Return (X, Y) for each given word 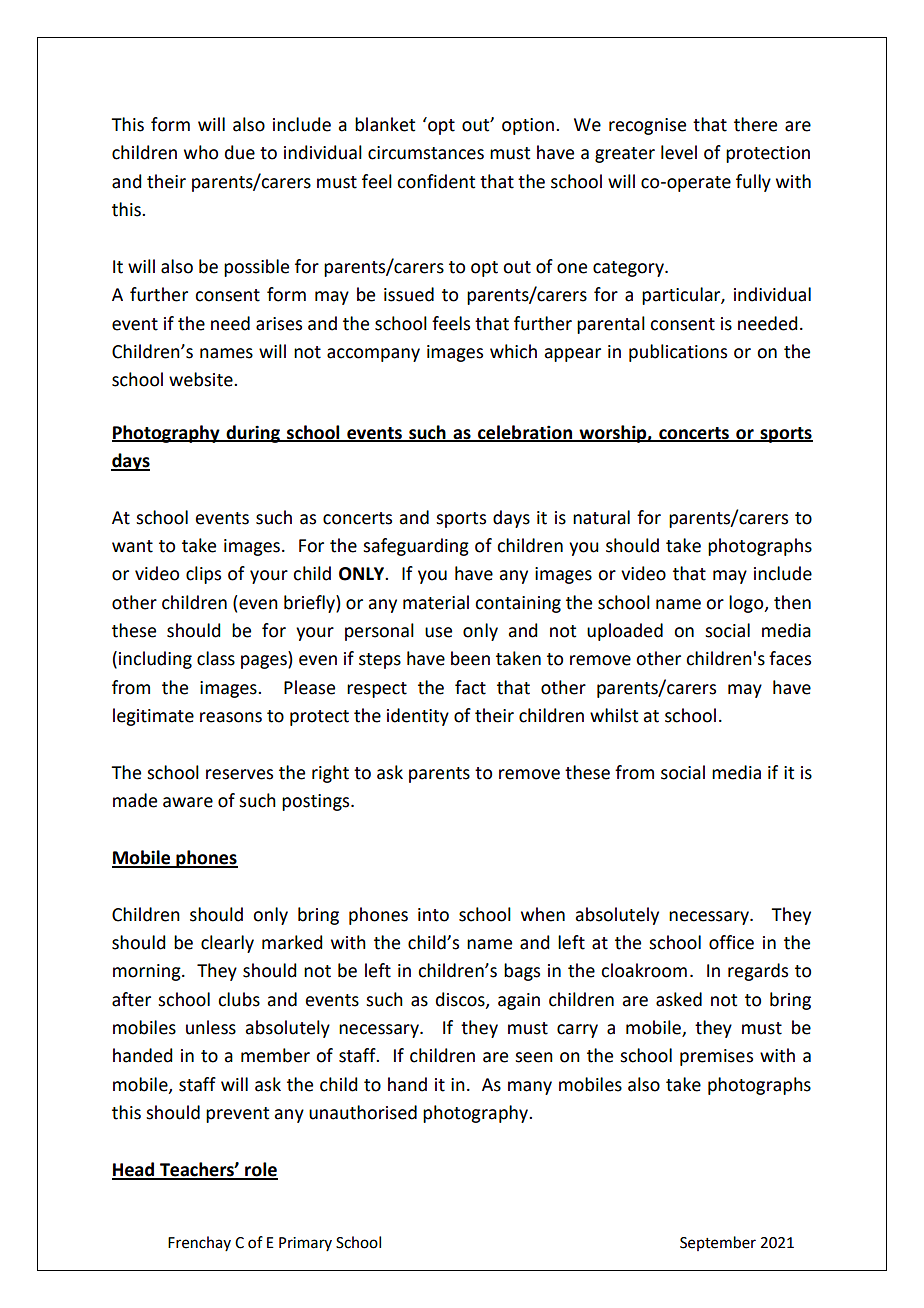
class (216, 658)
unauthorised (363, 1112)
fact (470, 687)
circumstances (426, 153)
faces (790, 658)
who (201, 152)
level (679, 152)
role (260, 1170)
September (718, 1243)
